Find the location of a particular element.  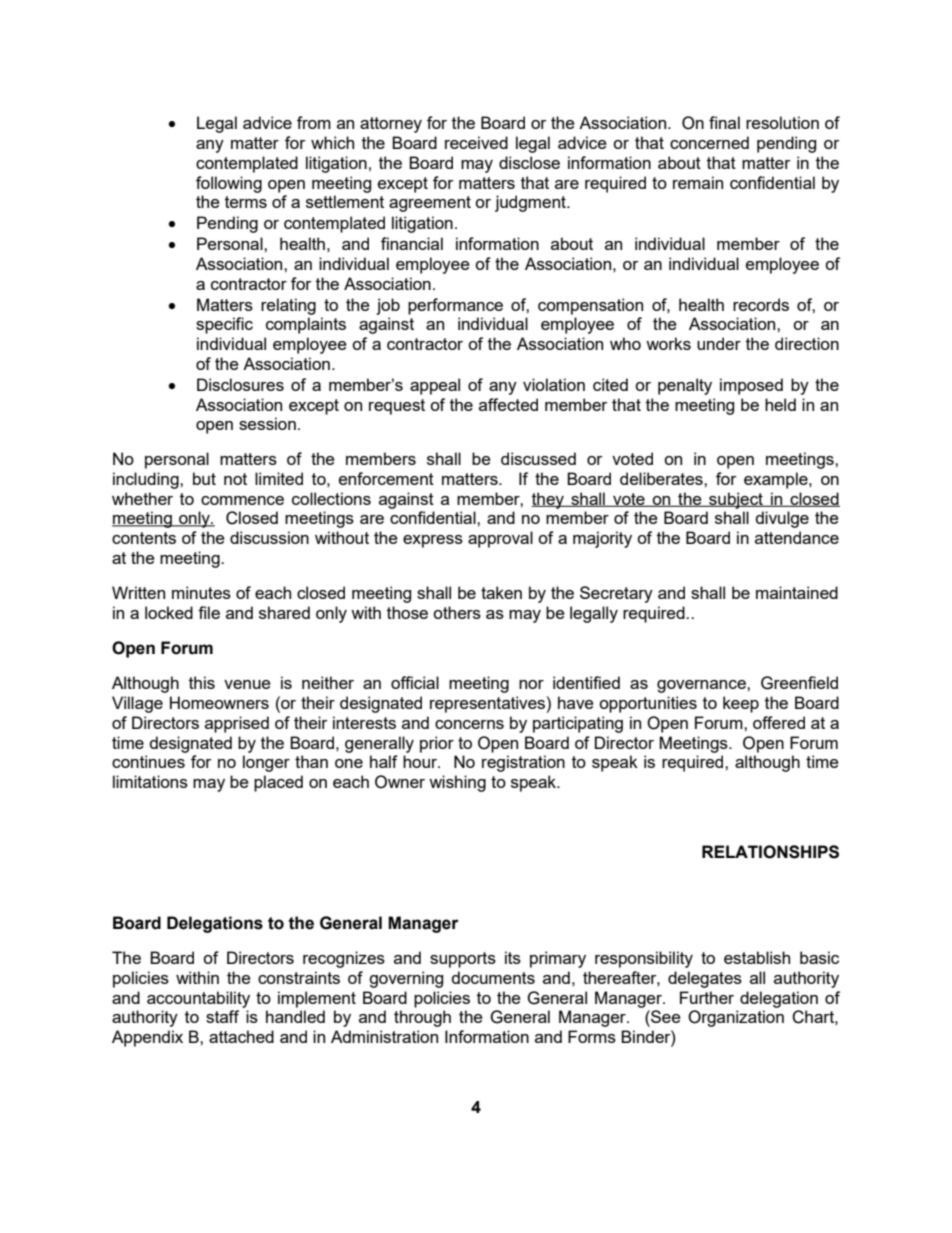

held is located at coordinates (780, 404).
